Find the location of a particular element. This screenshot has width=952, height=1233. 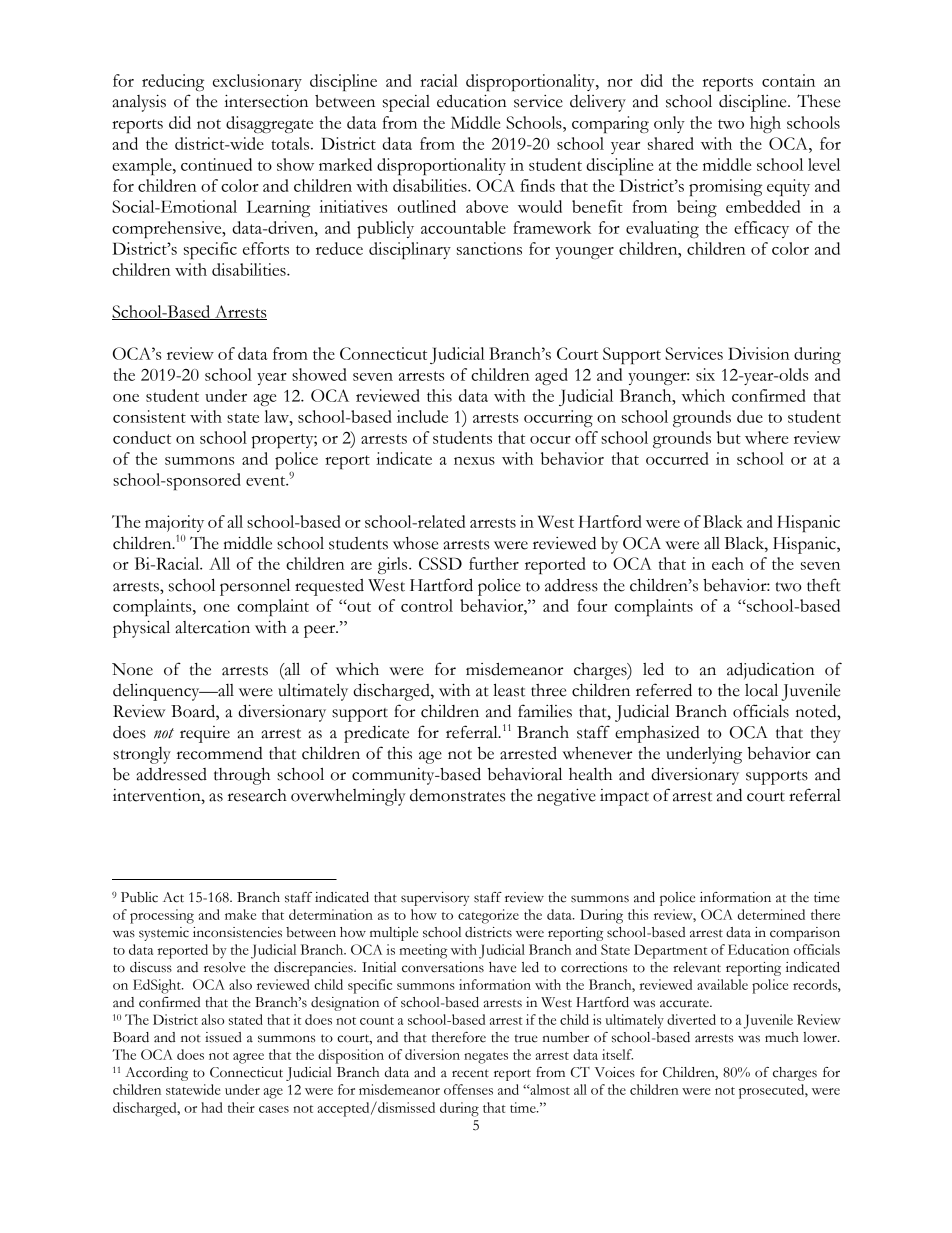

intersection is located at coordinates (266, 101).
